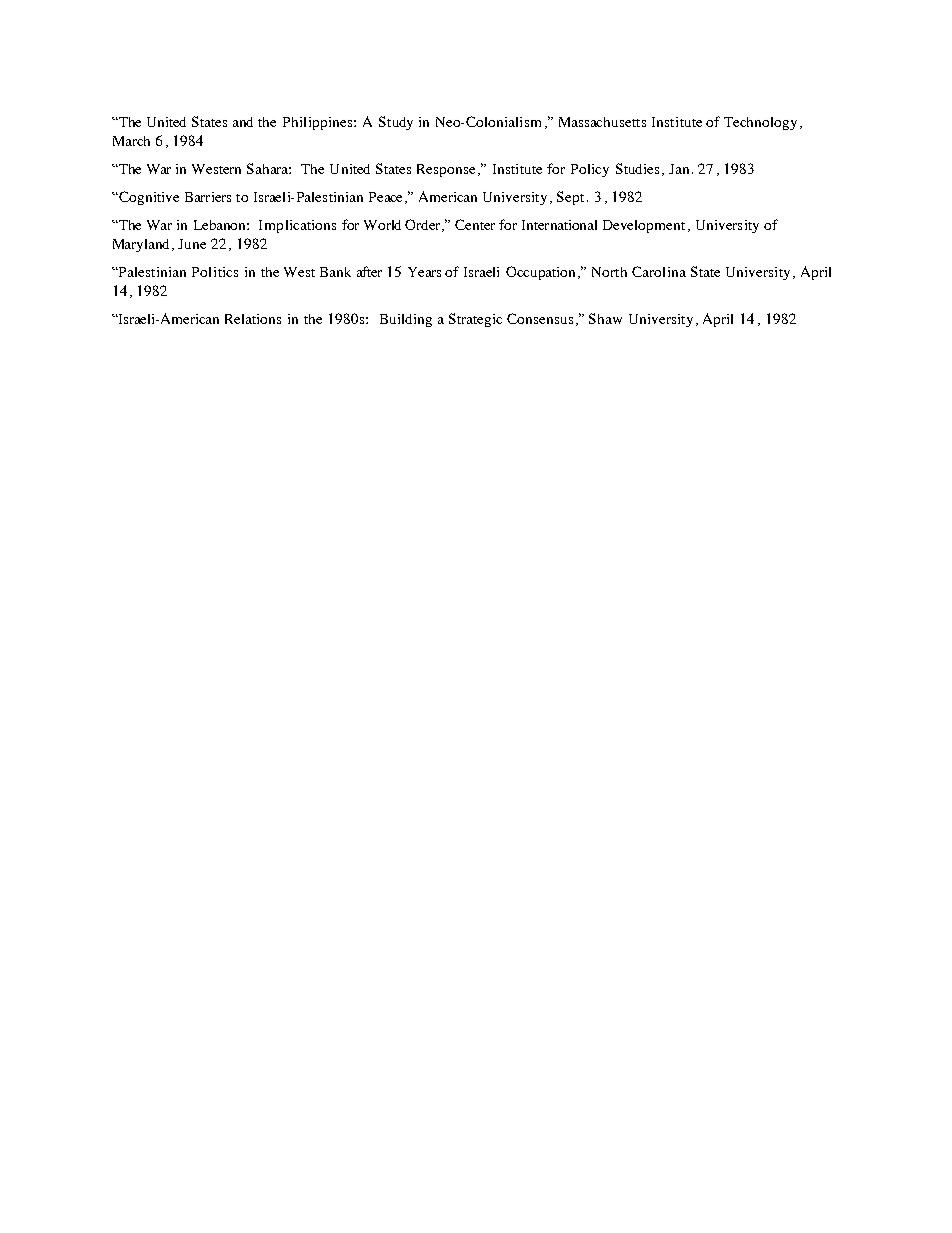  I want to click on Years, so click(424, 272).
